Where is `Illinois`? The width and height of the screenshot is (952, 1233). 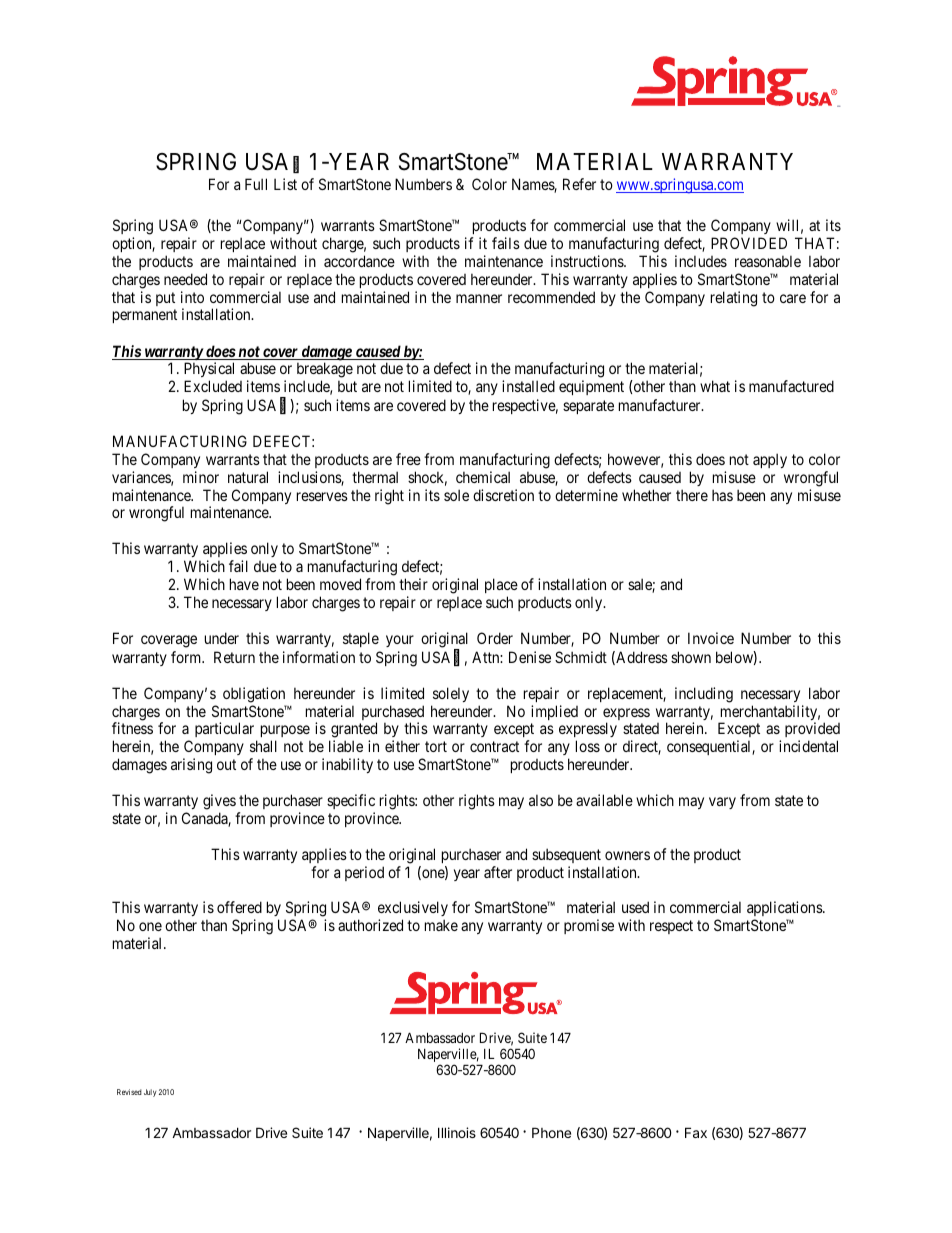
Illinois is located at coordinates (457, 1132).
